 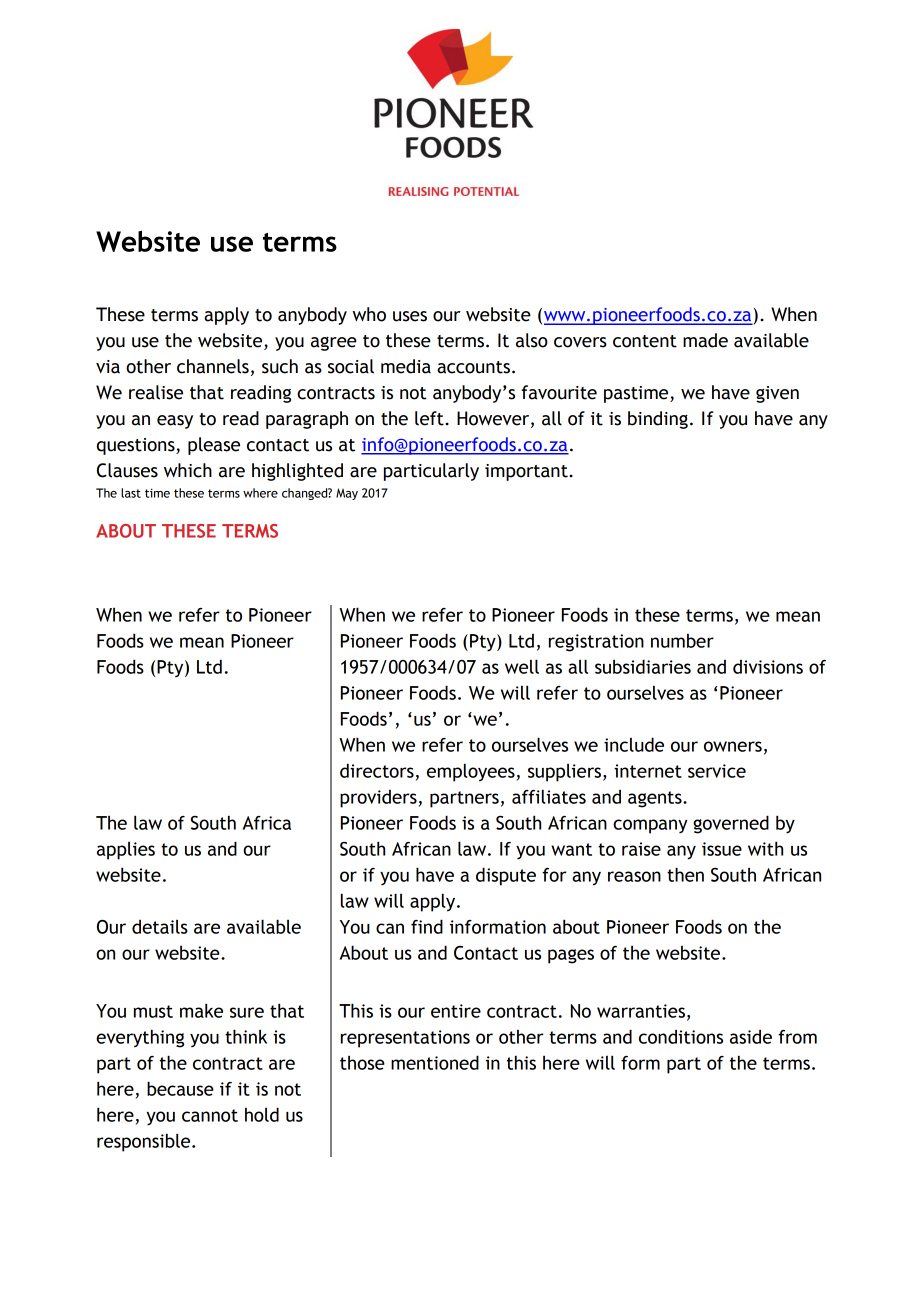 I want to click on directors, so click(x=377, y=770).
